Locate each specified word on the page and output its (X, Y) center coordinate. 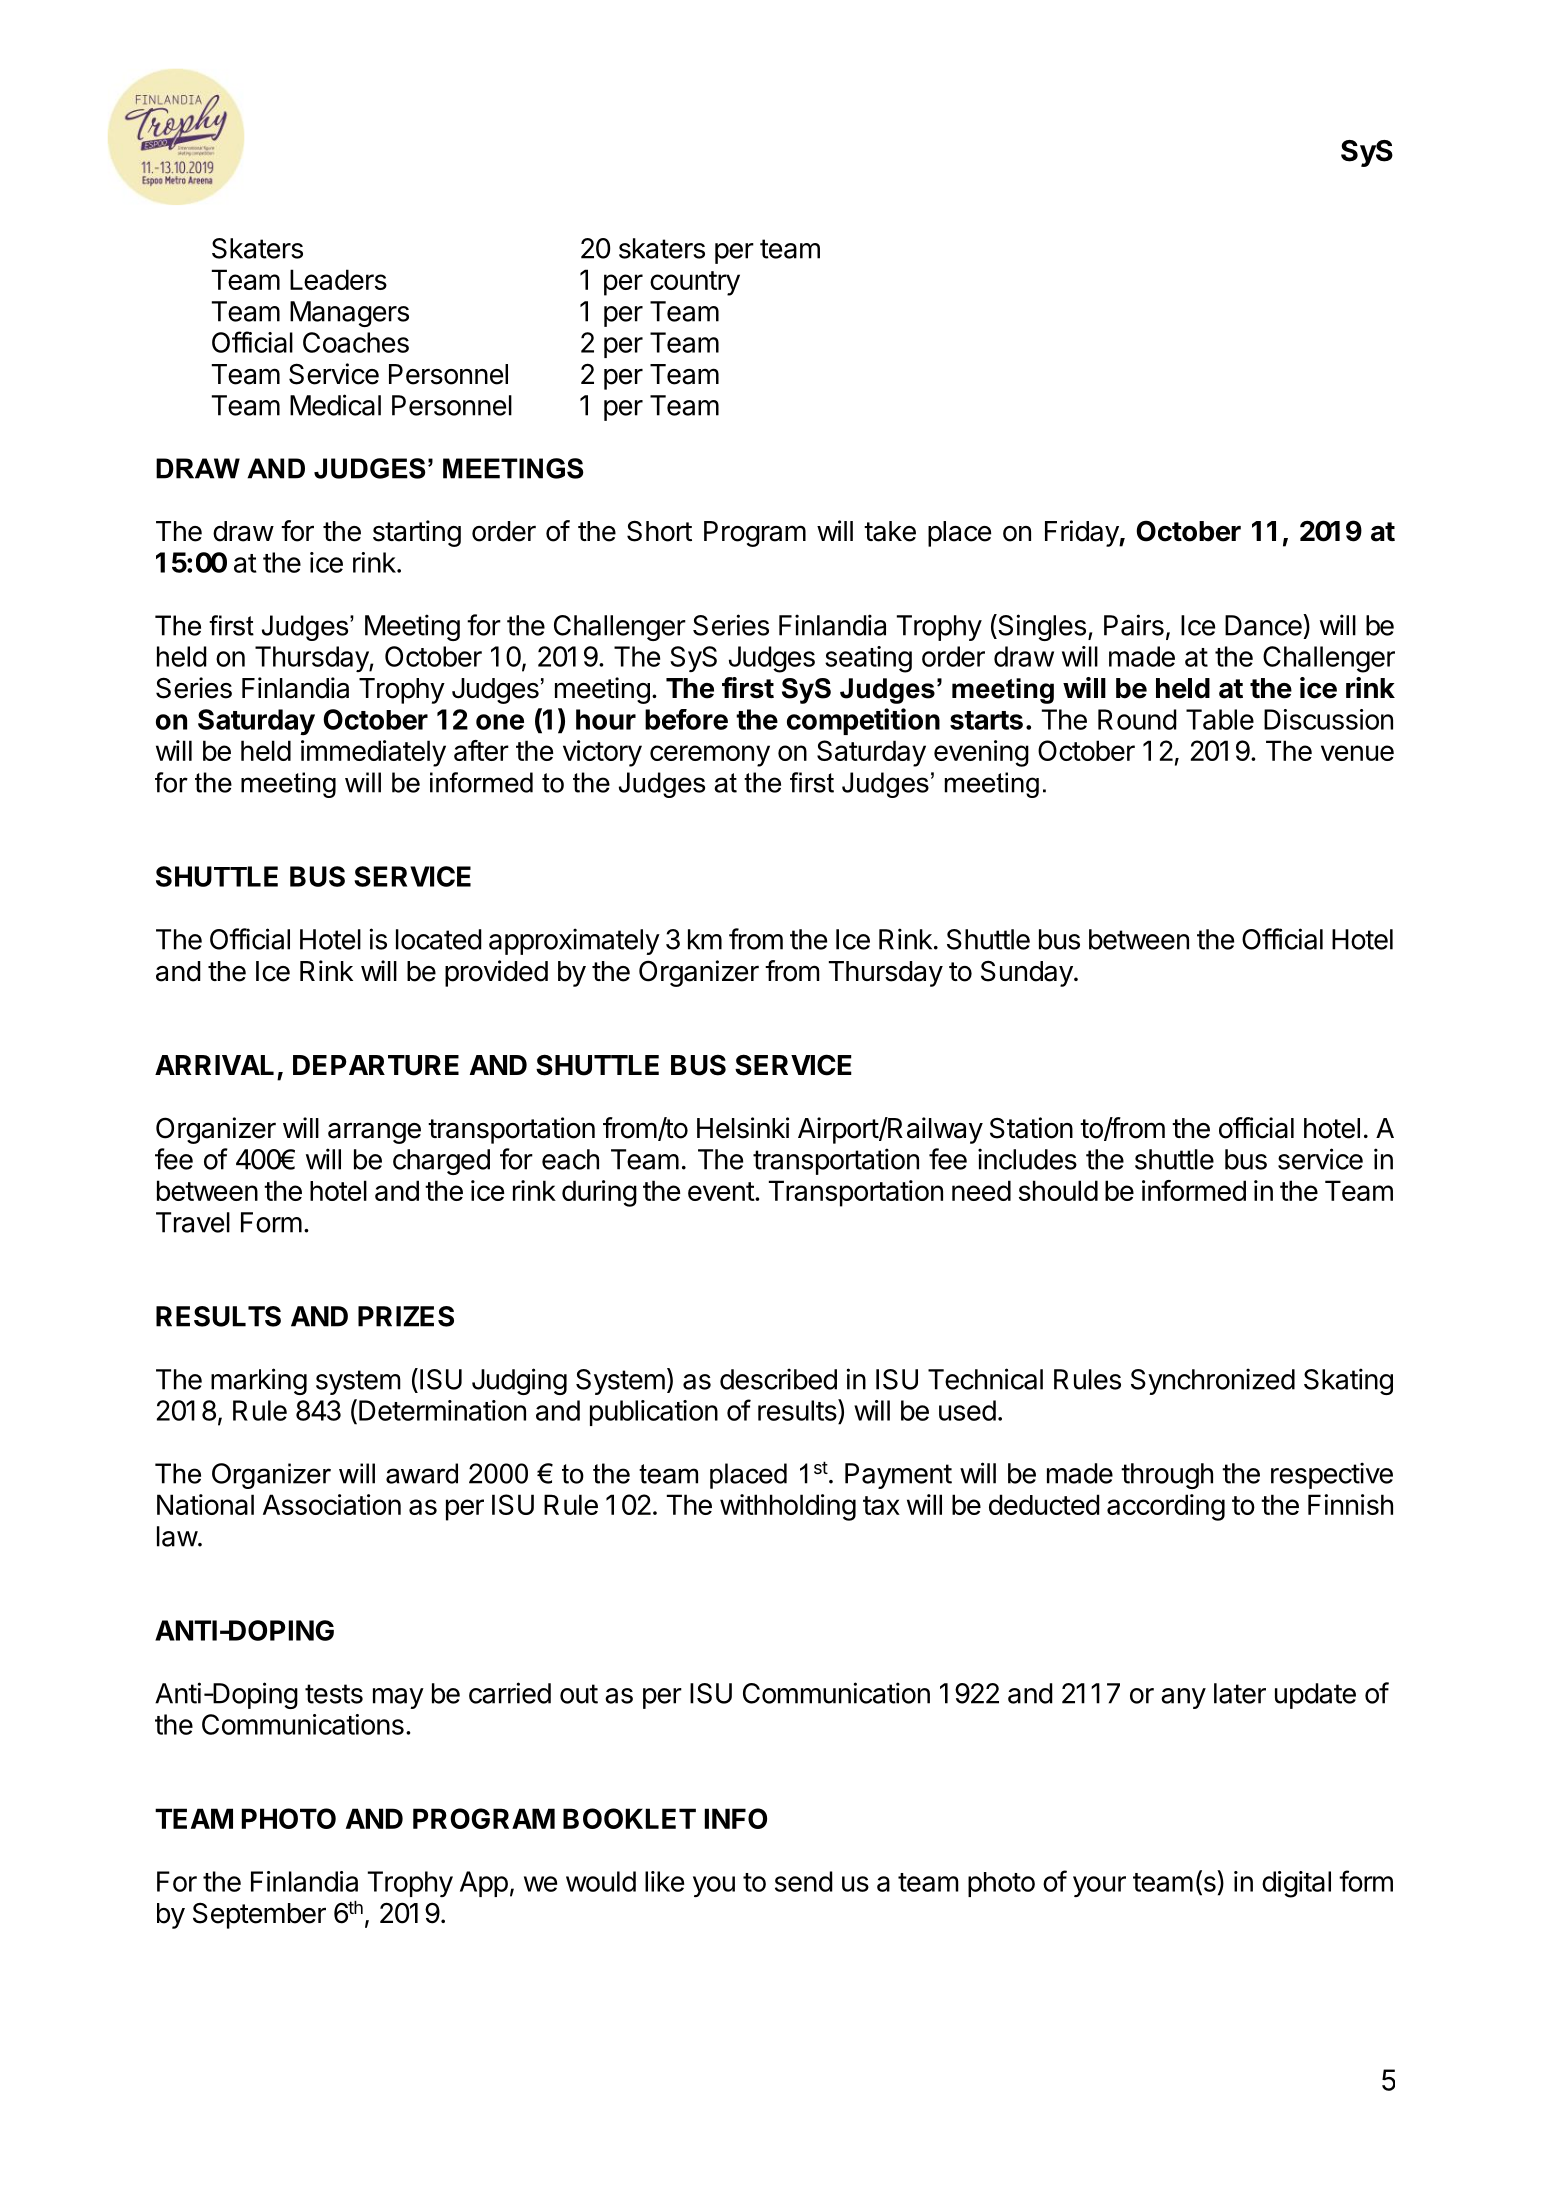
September (259, 1915)
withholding (788, 1507)
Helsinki (743, 1128)
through (1167, 1476)
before (686, 719)
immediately (373, 753)
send (804, 1881)
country (695, 283)
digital (1296, 1884)
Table (1220, 719)
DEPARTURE (376, 1065)
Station (1031, 1128)
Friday (1082, 533)
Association (332, 1504)
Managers (349, 314)
